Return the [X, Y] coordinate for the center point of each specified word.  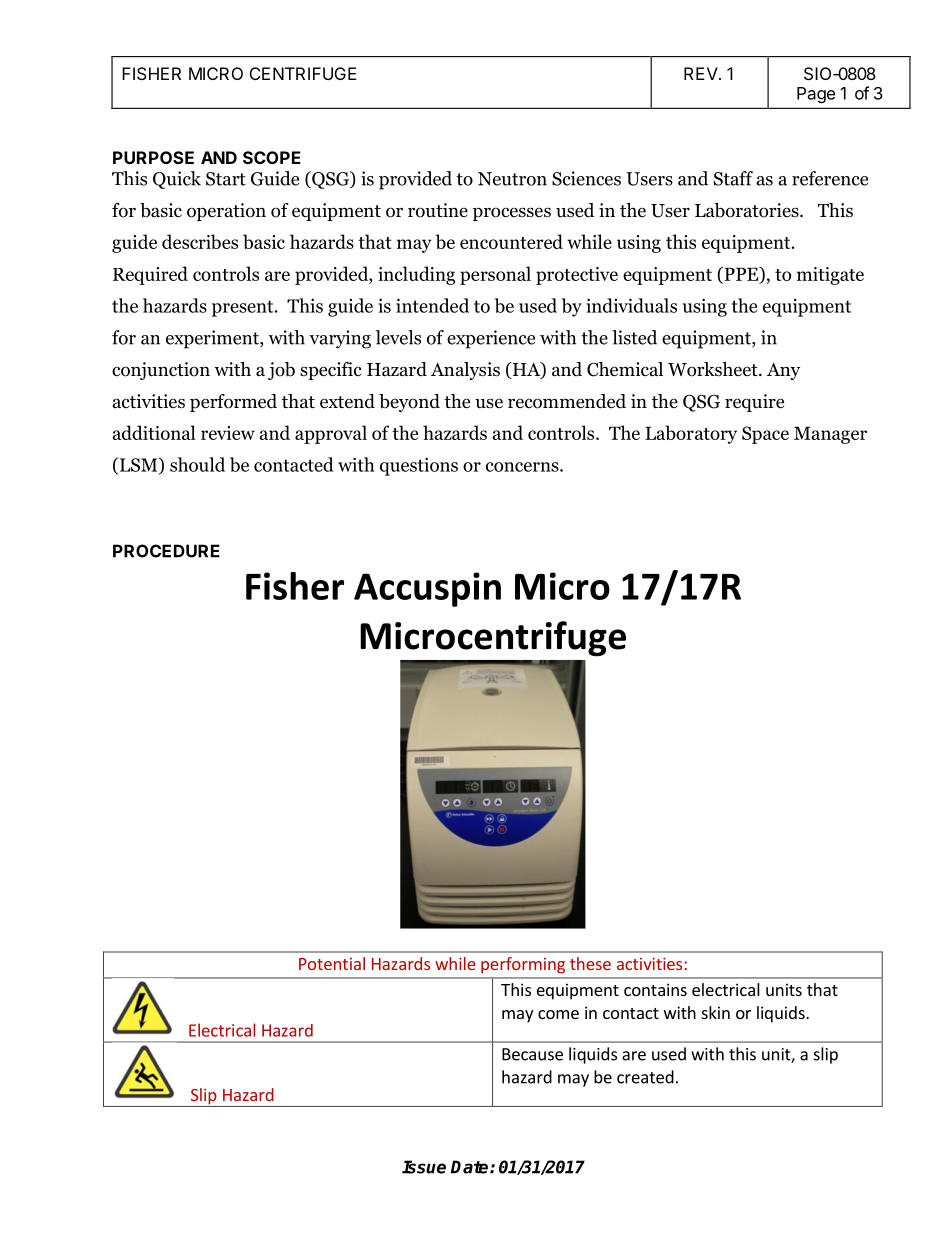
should [197, 464]
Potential [332, 963]
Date [471, 1167]
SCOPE [272, 157]
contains [655, 989]
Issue [424, 1167]
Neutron [512, 179]
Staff [733, 178]
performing [523, 965]
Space [765, 435]
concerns [523, 467]
